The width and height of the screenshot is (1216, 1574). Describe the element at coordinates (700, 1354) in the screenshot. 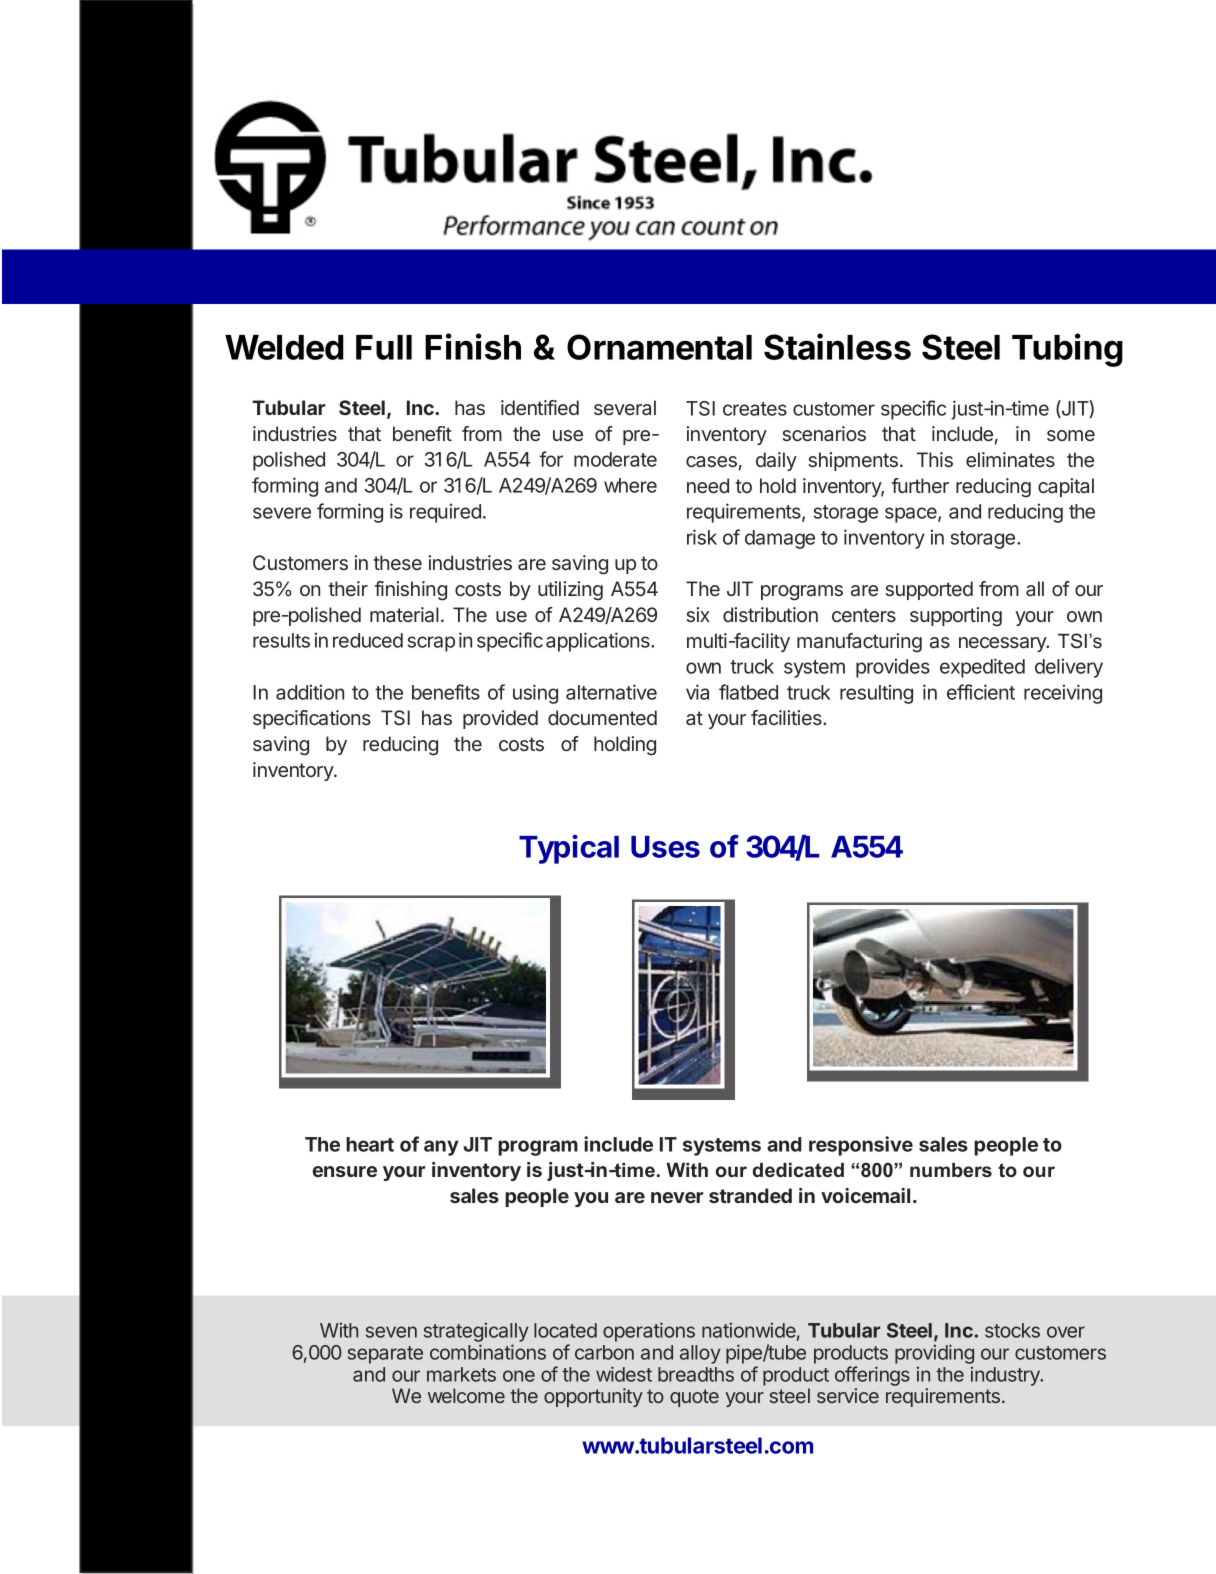

I see `alloy` at that location.
